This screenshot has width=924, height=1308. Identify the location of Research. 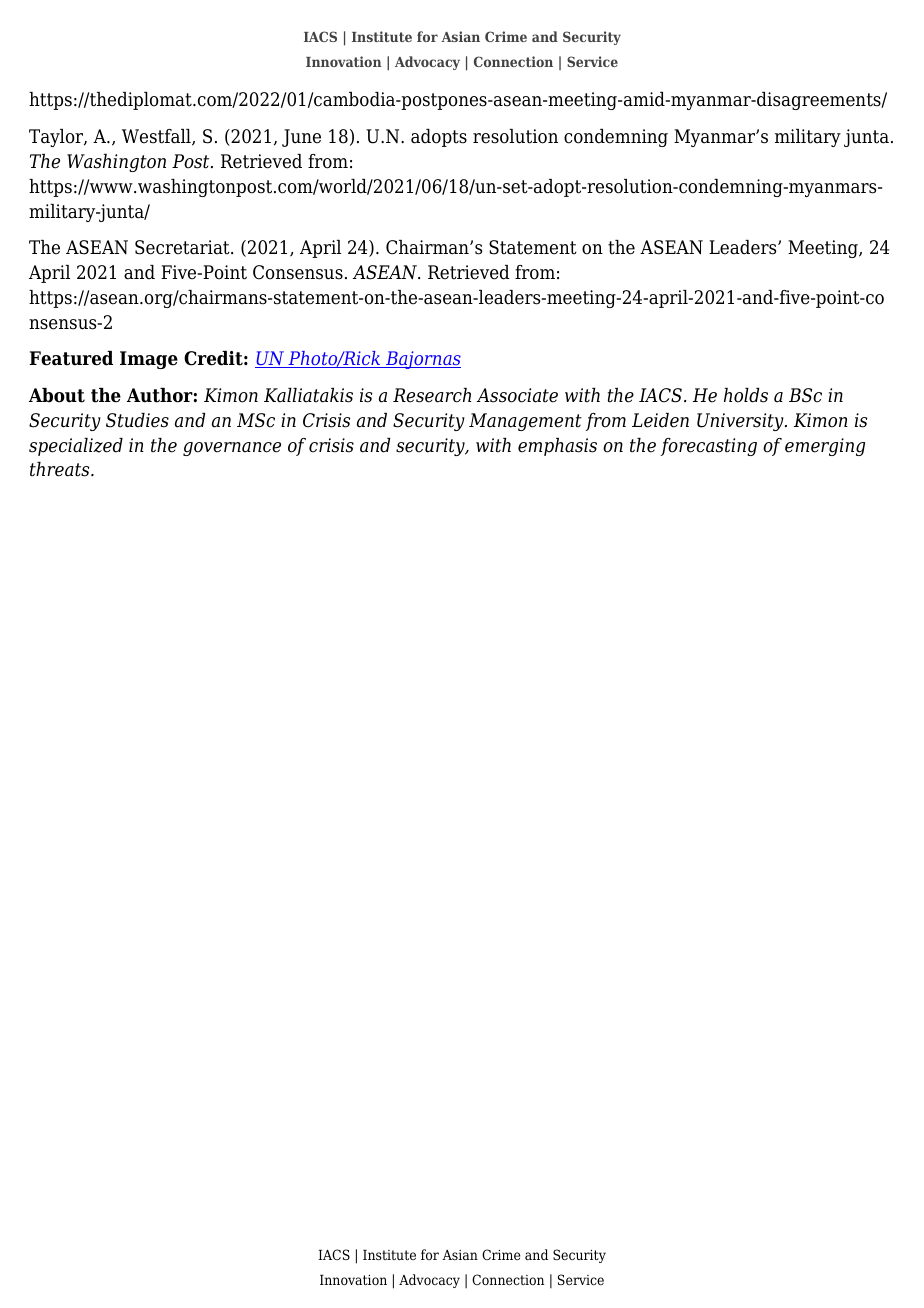
(432, 395).
